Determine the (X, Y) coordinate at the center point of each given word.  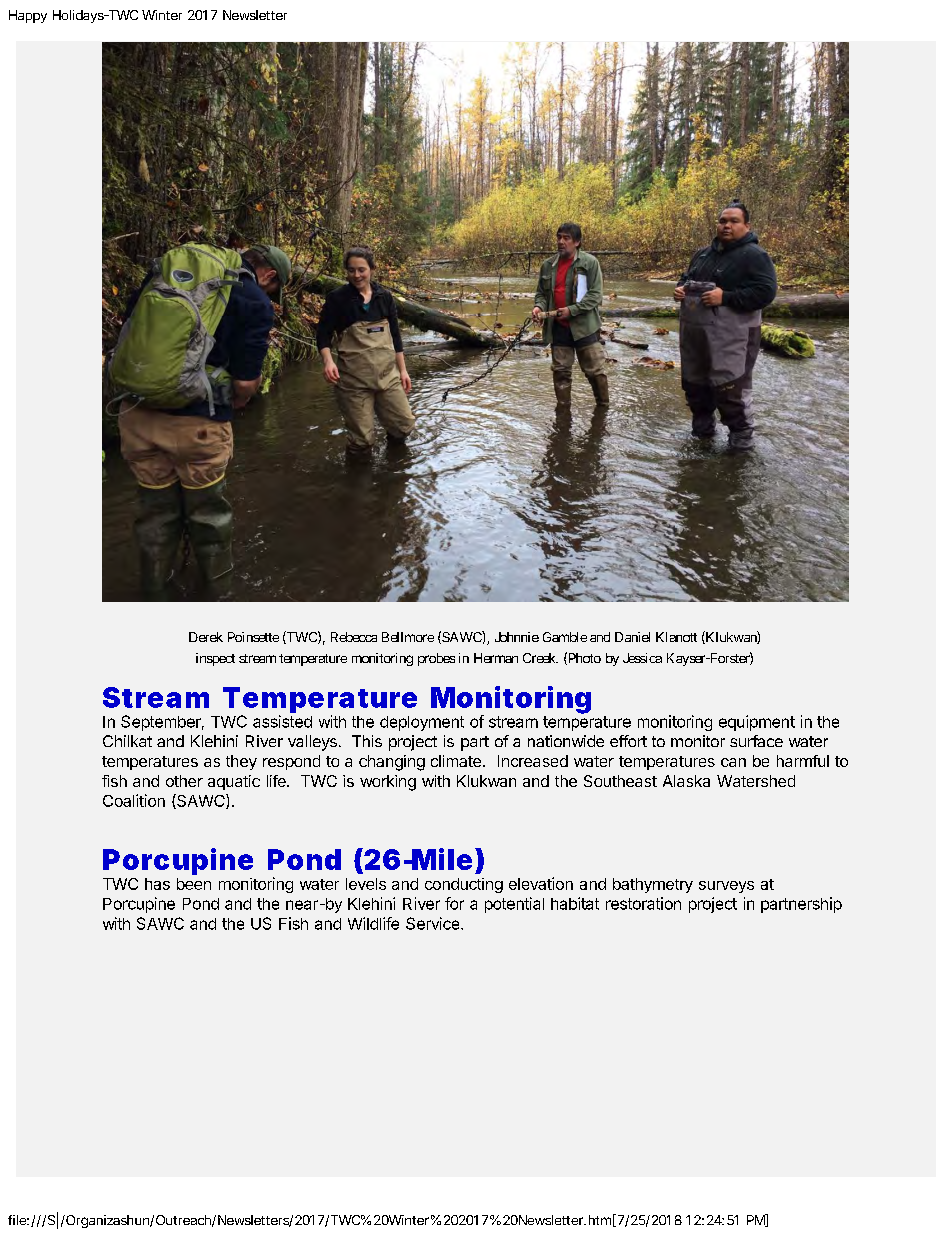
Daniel (632, 637)
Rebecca (354, 637)
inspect (215, 659)
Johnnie (517, 637)
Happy (28, 16)
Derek (206, 637)
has (157, 884)
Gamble (565, 637)
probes (436, 659)
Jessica (642, 658)
